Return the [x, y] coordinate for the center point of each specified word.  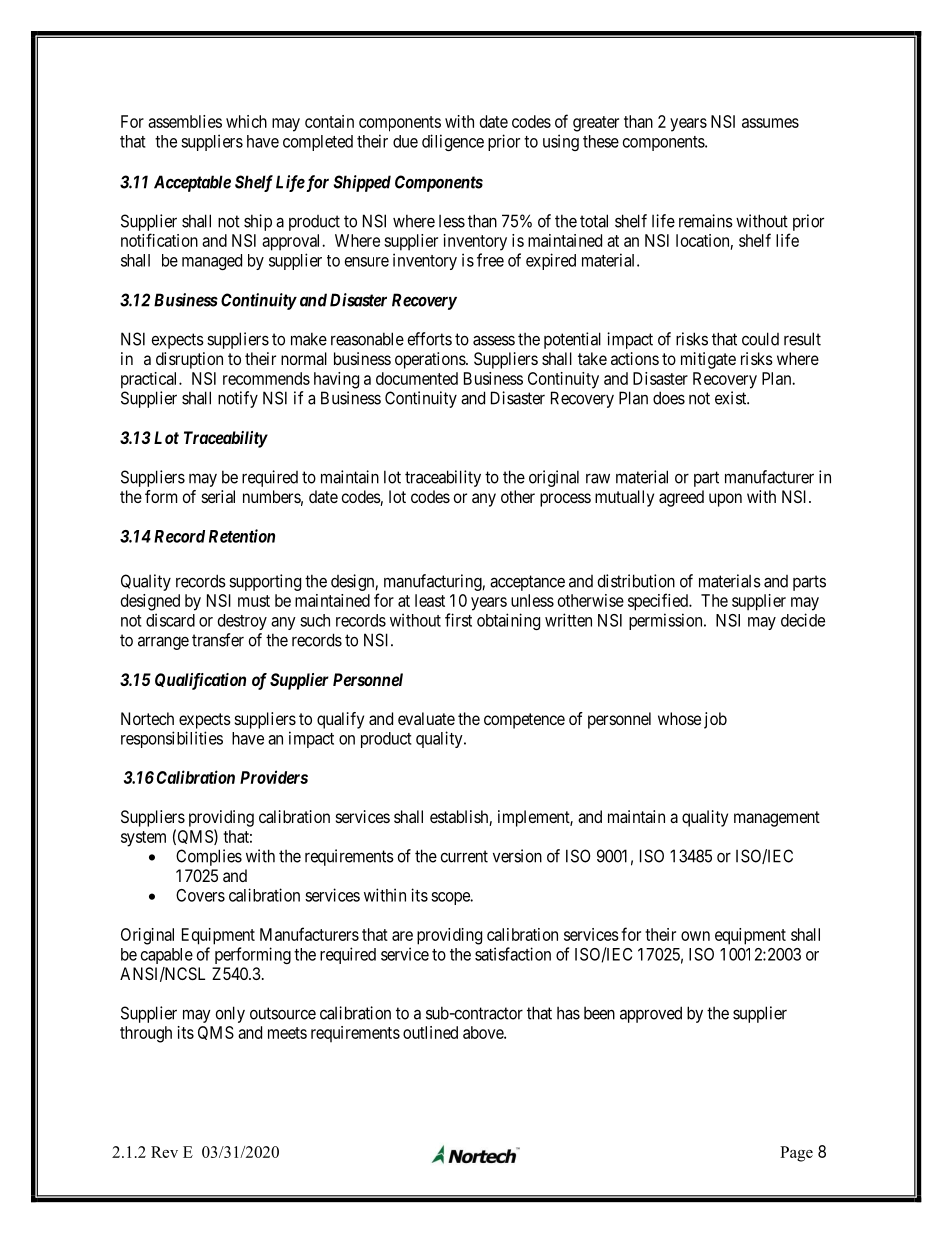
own [695, 936]
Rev [164, 1152]
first [458, 620]
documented [417, 378]
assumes [770, 123]
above [484, 1032]
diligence [453, 142]
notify [238, 399]
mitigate [708, 360]
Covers [200, 895]
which [246, 121]
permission [667, 621]
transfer [218, 640]
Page [796, 1154]
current [464, 856]
